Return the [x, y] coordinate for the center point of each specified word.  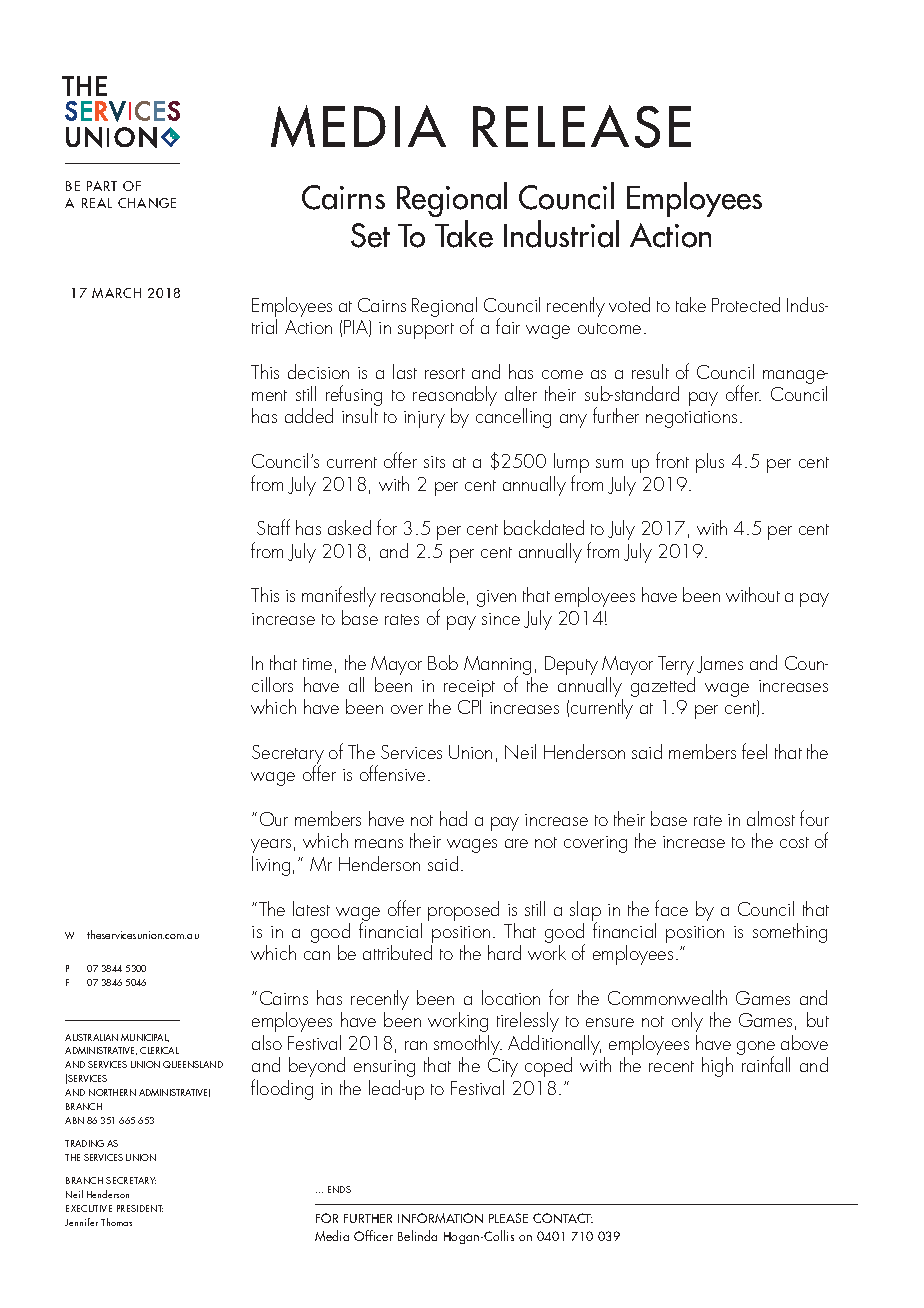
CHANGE [147, 203]
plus [710, 463]
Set [370, 235]
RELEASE [582, 126]
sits [434, 462]
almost [771, 818]
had [453, 818]
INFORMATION [440, 1218]
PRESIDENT [140, 1208]
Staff [273, 527]
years [271, 846]
